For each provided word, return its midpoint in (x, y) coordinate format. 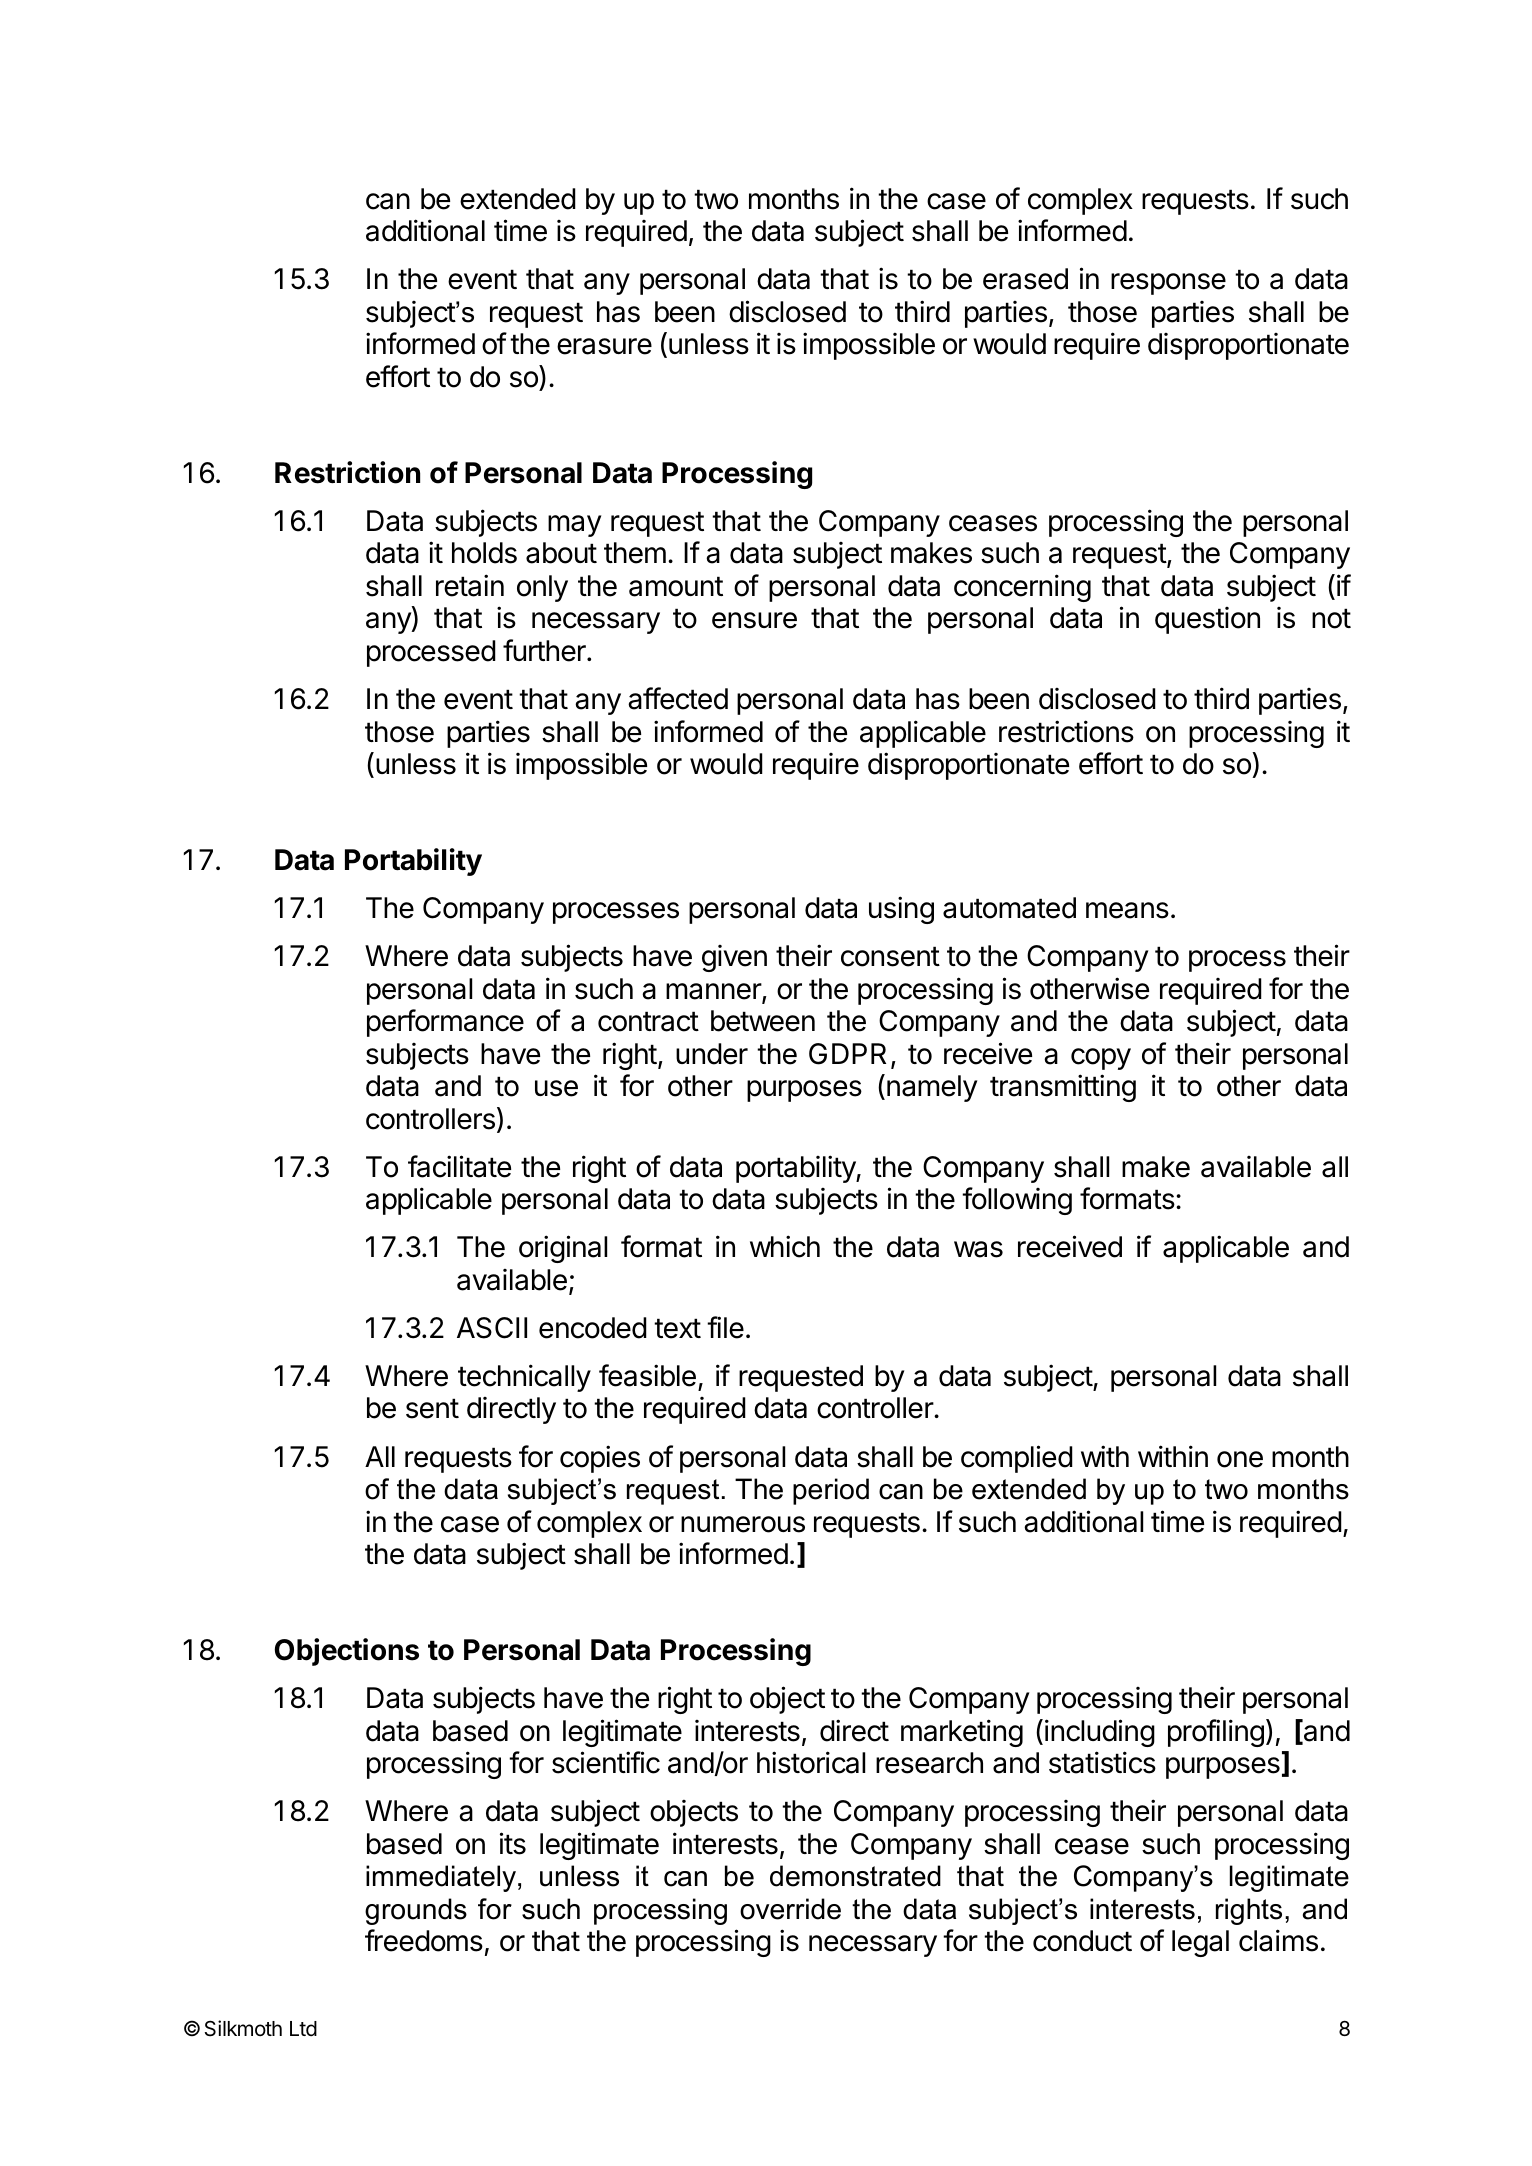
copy (1101, 1059)
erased (1025, 279)
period (831, 1491)
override (790, 1909)
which (785, 1246)
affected (678, 698)
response (1168, 284)
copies (600, 1459)
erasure (604, 346)
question (1207, 620)
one (1240, 1459)
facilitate (459, 1166)
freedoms (424, 1940)
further (545, 650)
